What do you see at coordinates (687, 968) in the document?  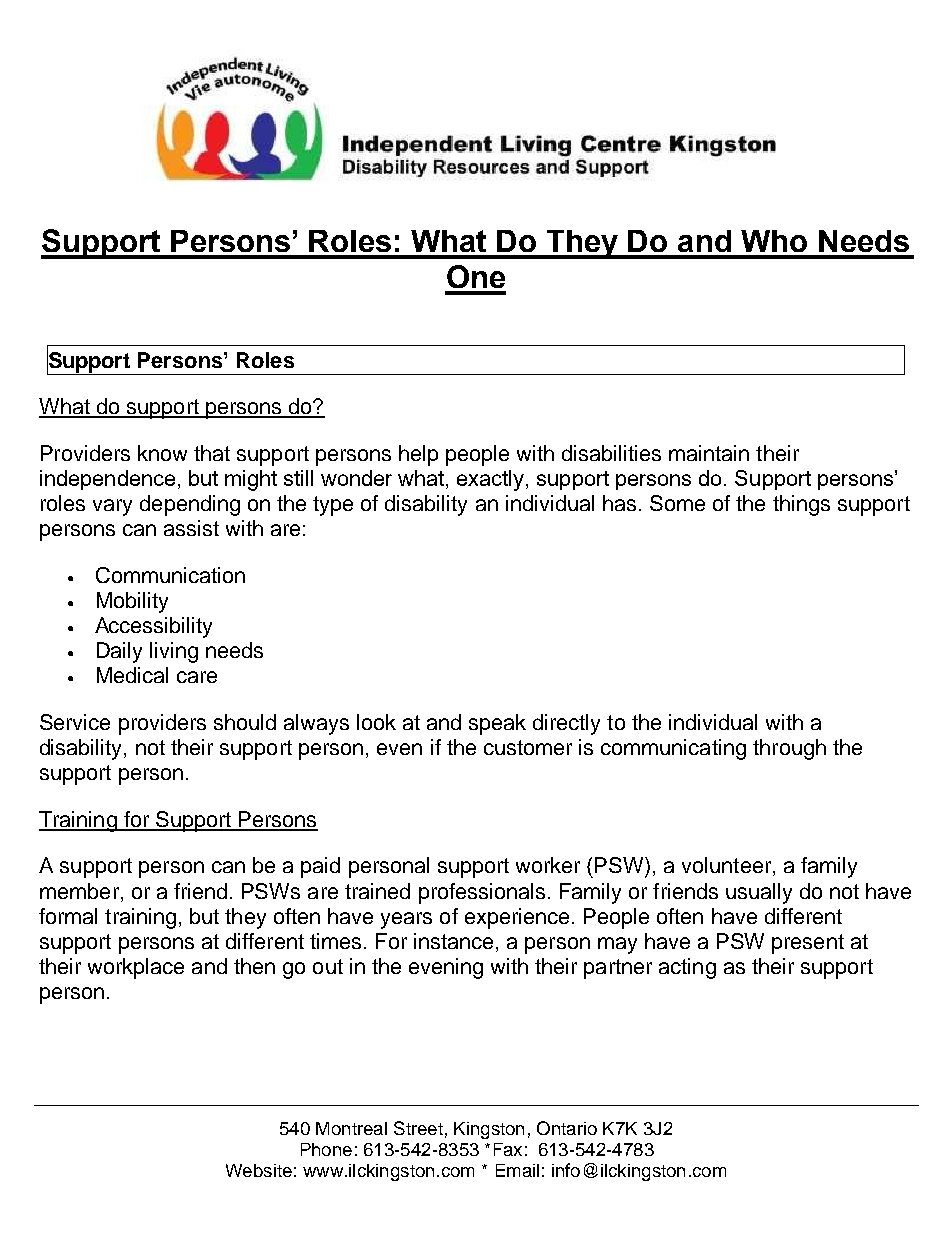 I see `acting` at bounding box center [687, 968].
